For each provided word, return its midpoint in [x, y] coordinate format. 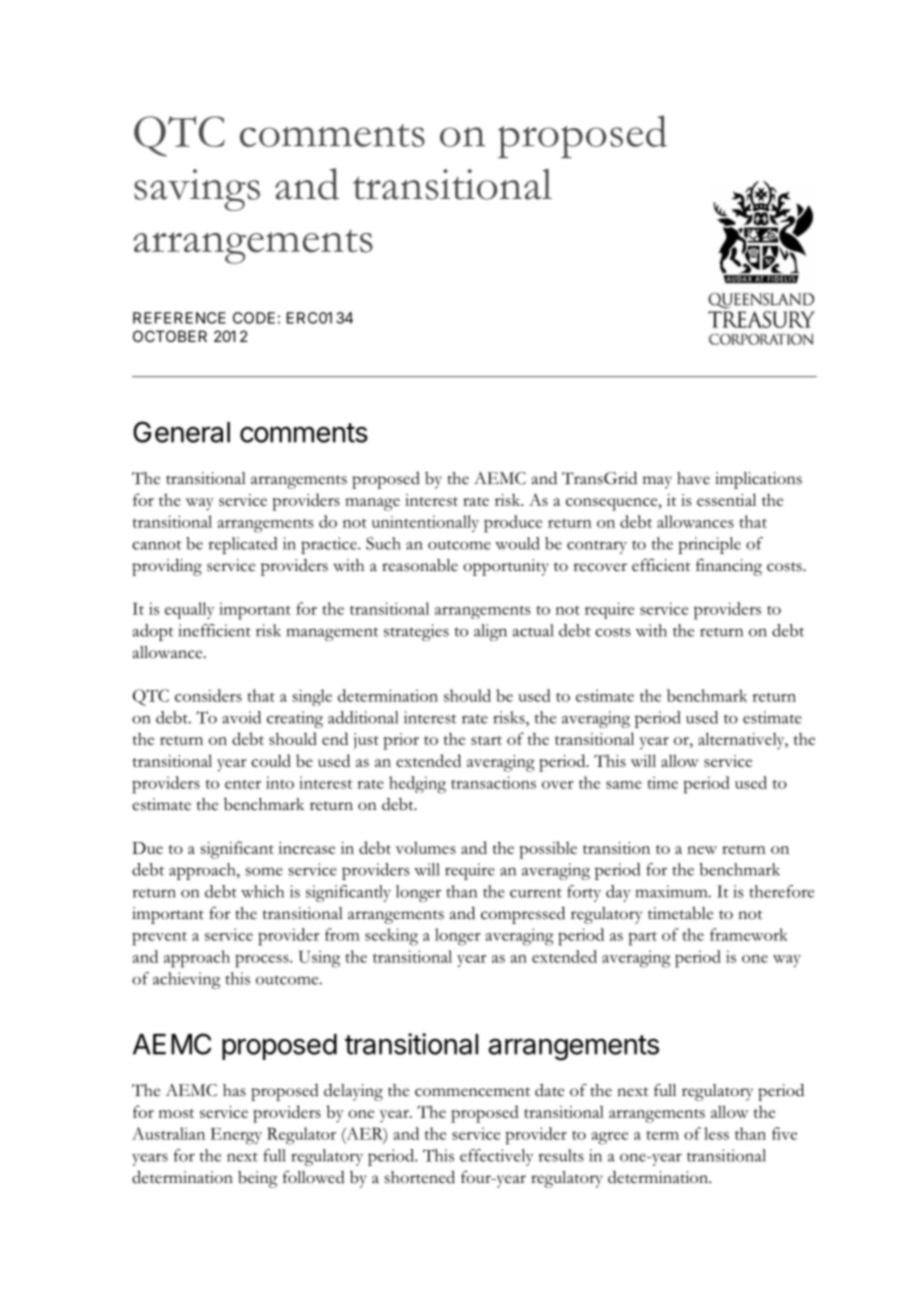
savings [197, 190]
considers [208, 695]
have [693, 478]
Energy [236, 1136]
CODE [254, 318]
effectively [496, 1157]
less [716, 1133]
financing [729, 567]
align [490, 632]
